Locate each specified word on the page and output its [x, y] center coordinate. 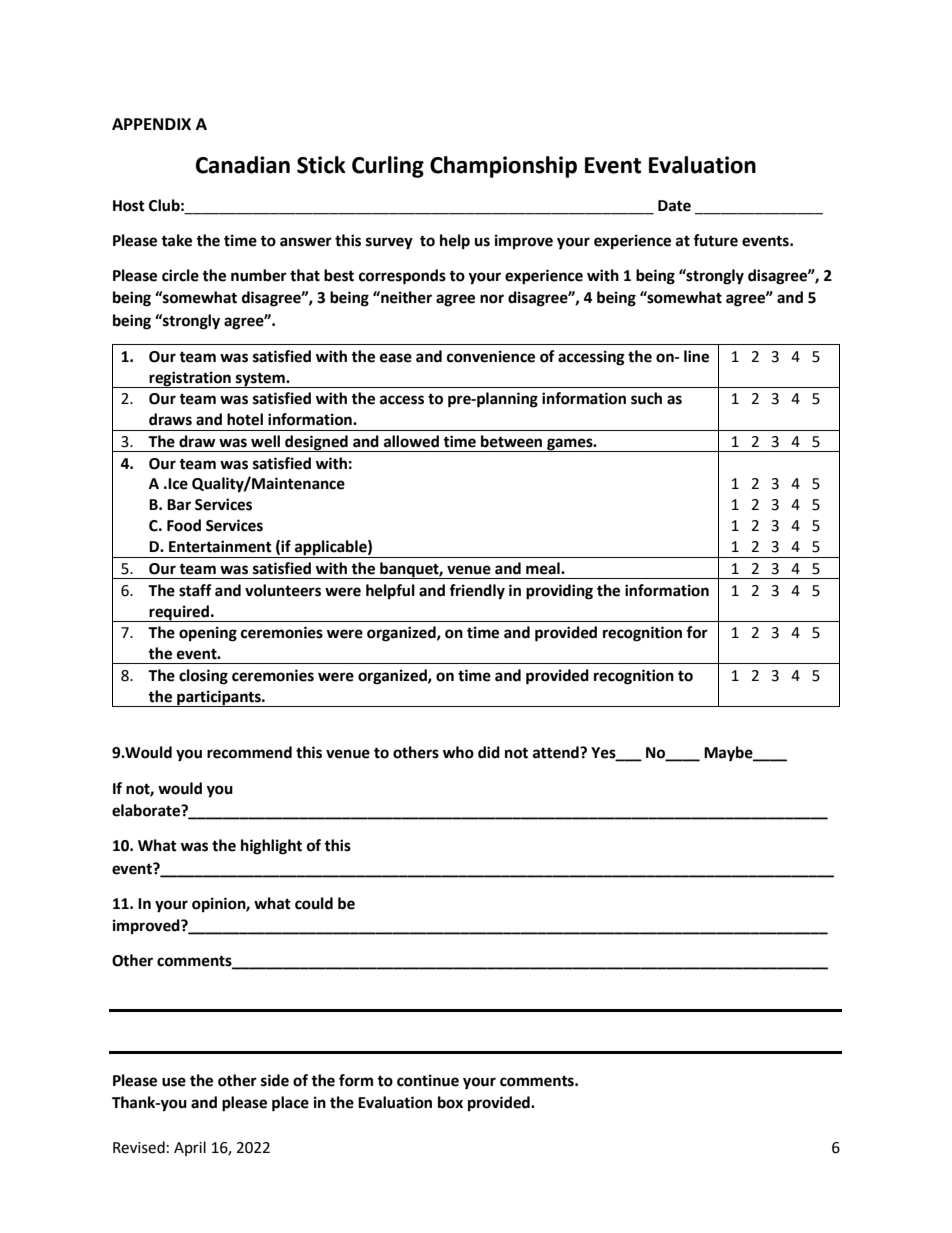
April [190, 1148]
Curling [388, 167]
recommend [249, 752]
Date [674, 206]
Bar [179, 505]
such [646, 398]
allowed [411, 441]
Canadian [243, 165]
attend [557, 752]
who [458, 752]
